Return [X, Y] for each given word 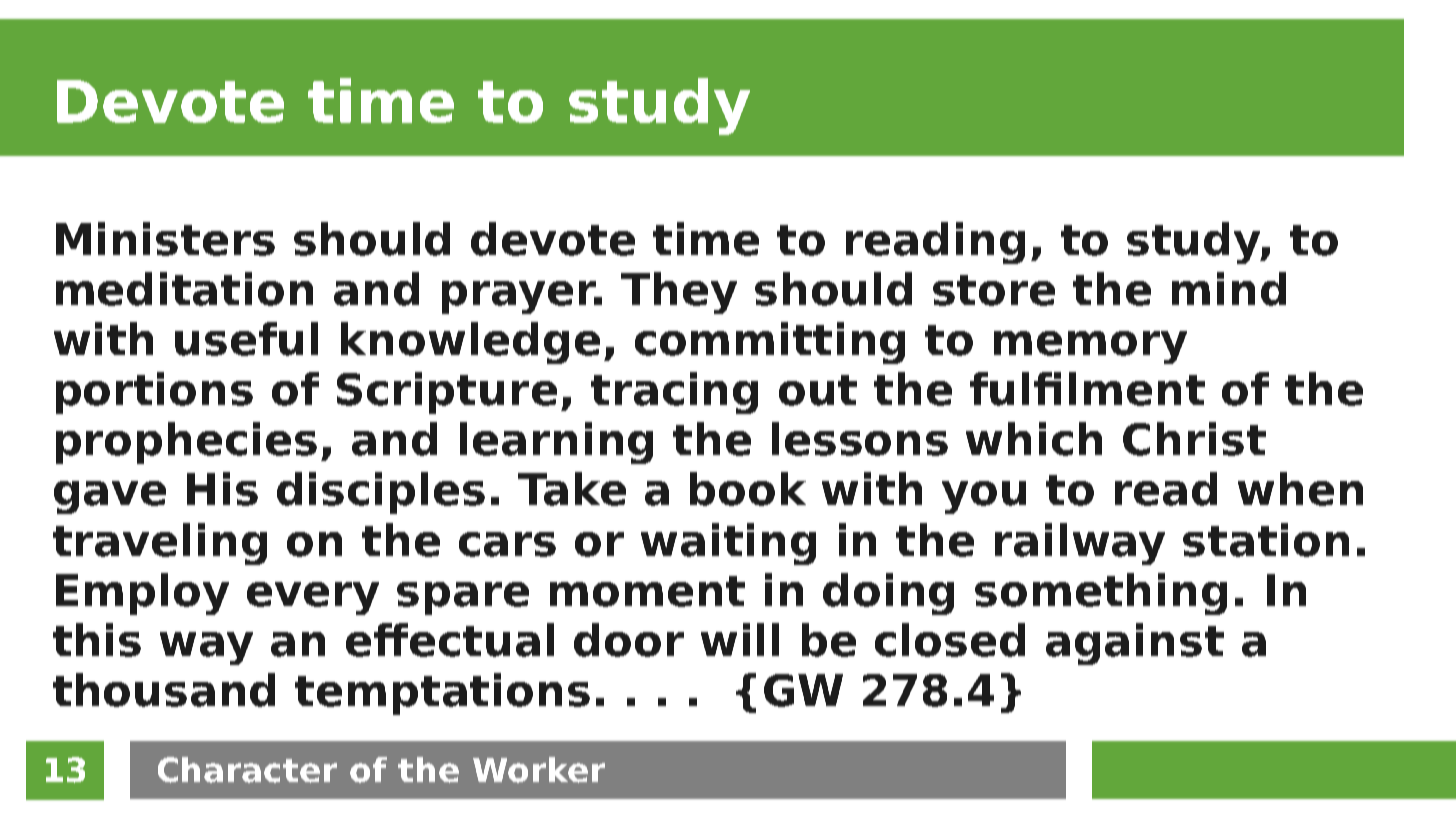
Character [247, 770]
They [679, 293]
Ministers [165, 239]
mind [1229, 289]
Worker [539, 770]
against [1135, 644]
